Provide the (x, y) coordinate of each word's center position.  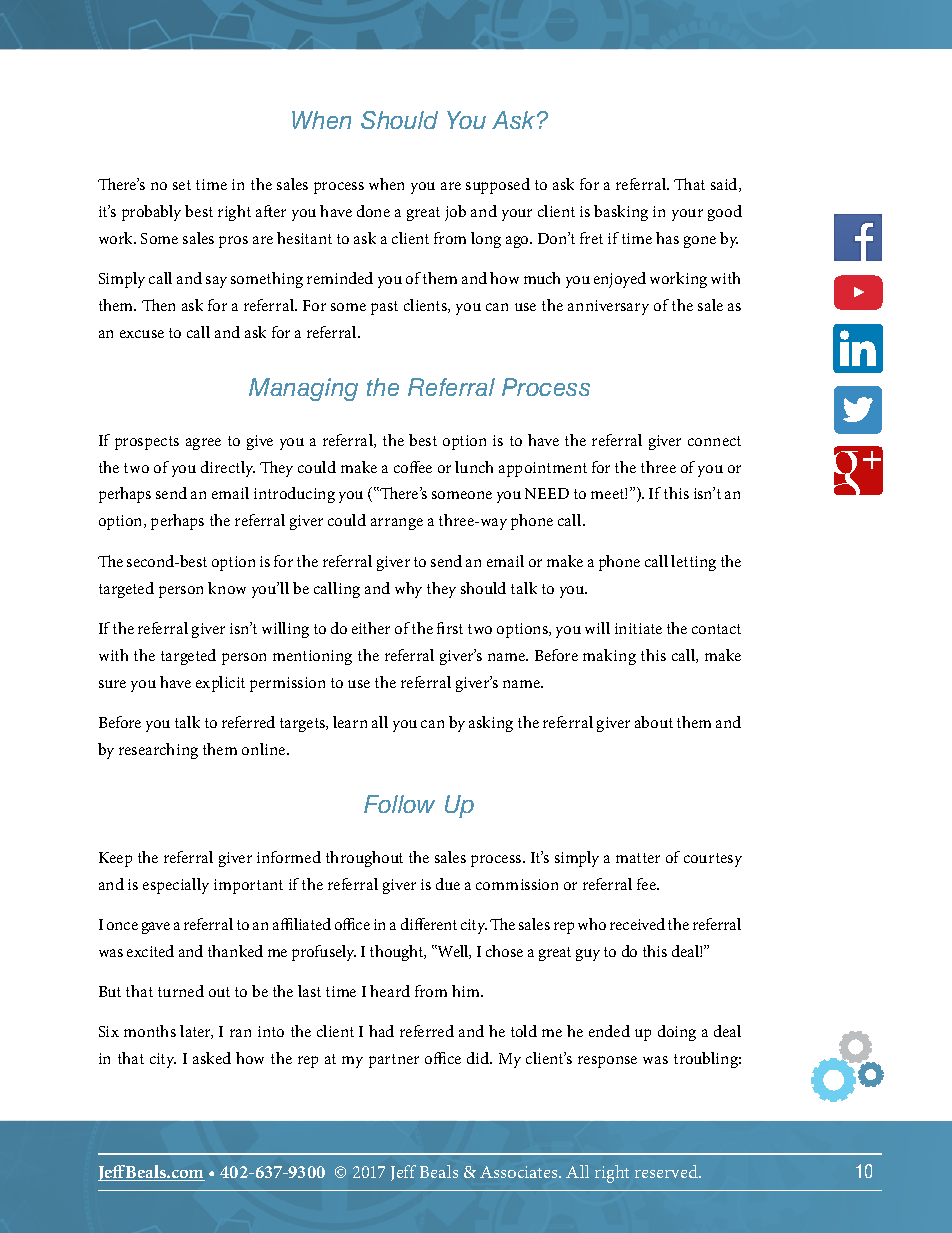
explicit (220, 684)
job (455, 213)
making (609, 657)
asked (212, 1058)
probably (151, 213)
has (667, 238)
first (450, 628)
